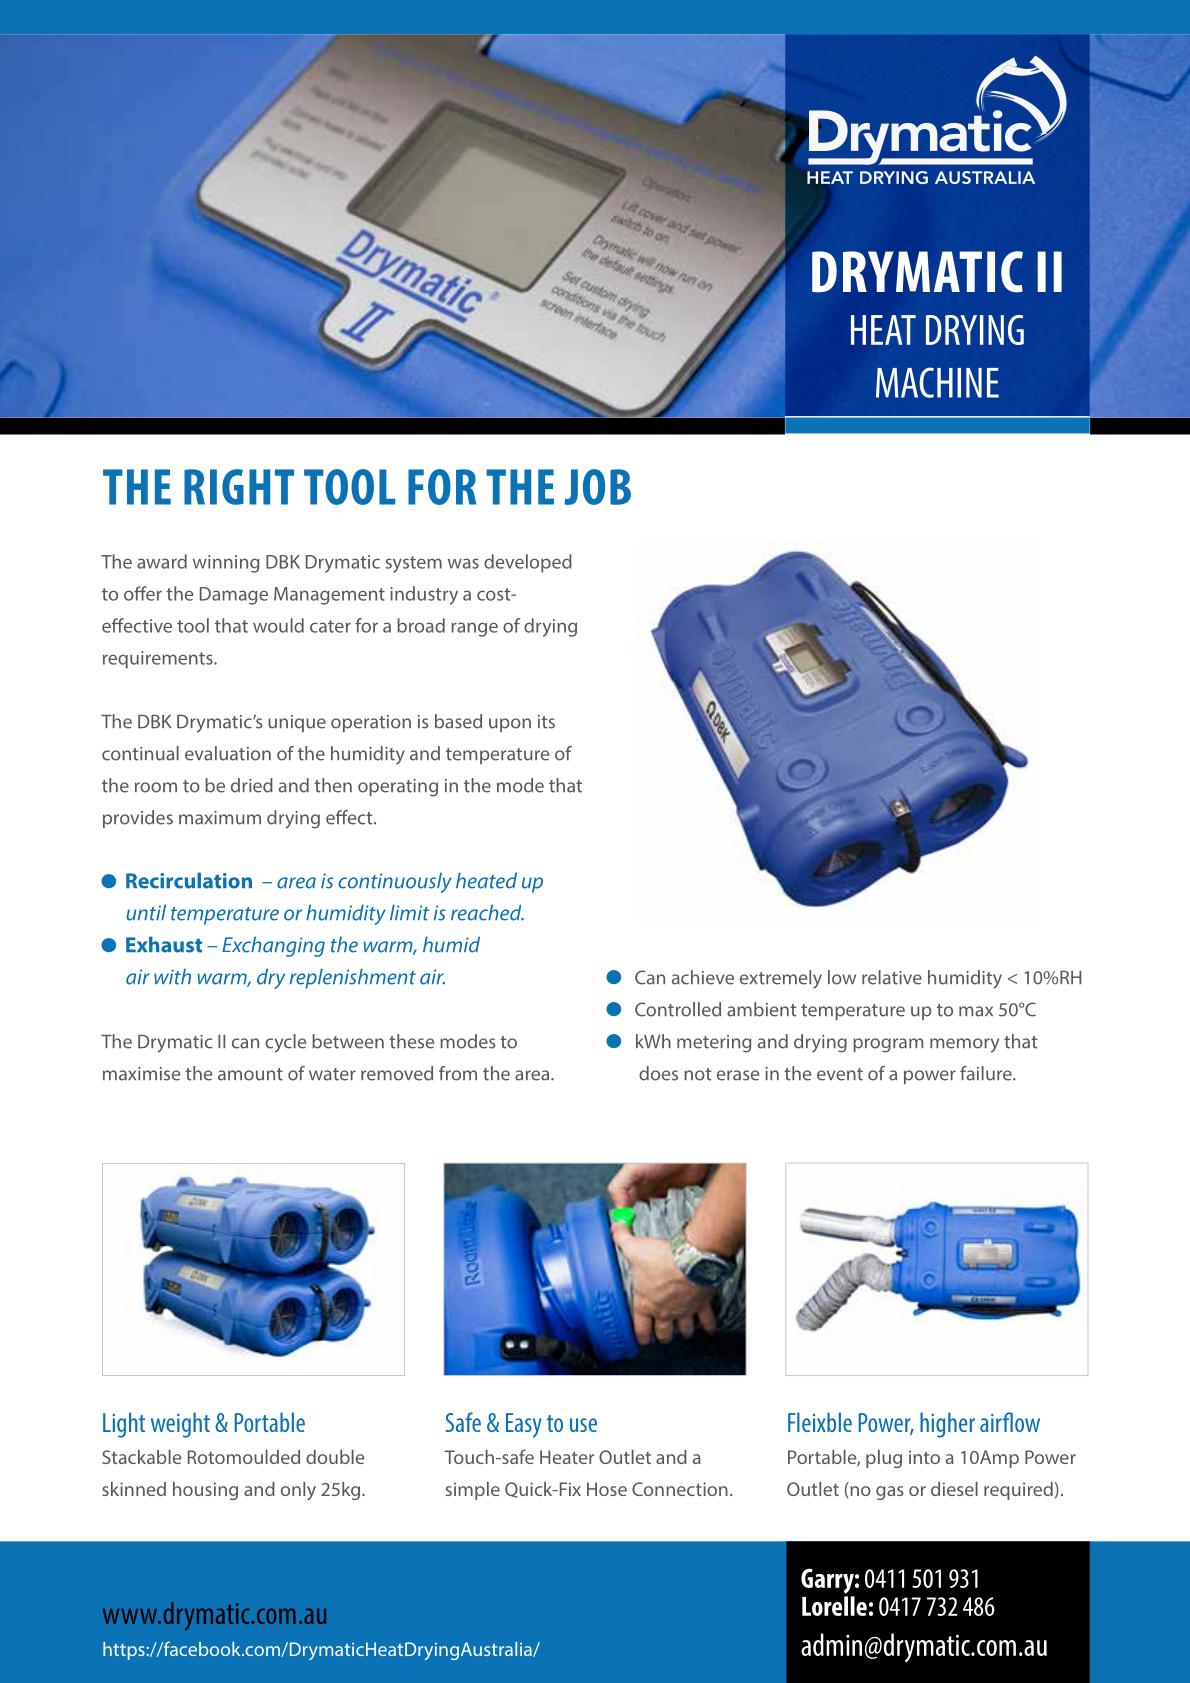 The image size is (1190, 1683). What do you see at coordinates (239, 487) in the page?
I see `RIGHT` at bounding box center [239, 487].
